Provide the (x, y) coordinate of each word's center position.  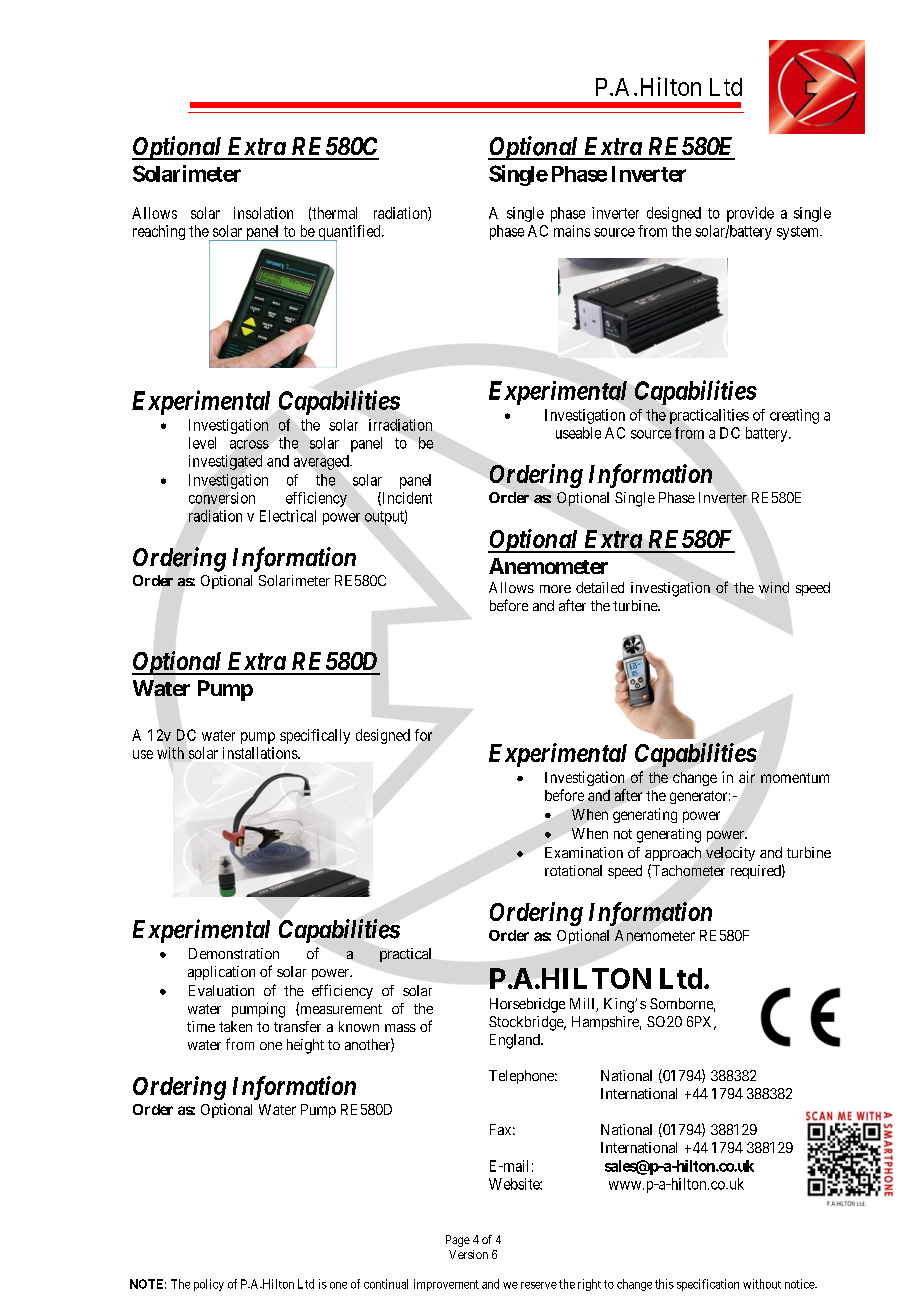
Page (458, 1241)
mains (572, 231)
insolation (263, 213)
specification (708, 1285)
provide (750, 214)
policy (209, 1285)
